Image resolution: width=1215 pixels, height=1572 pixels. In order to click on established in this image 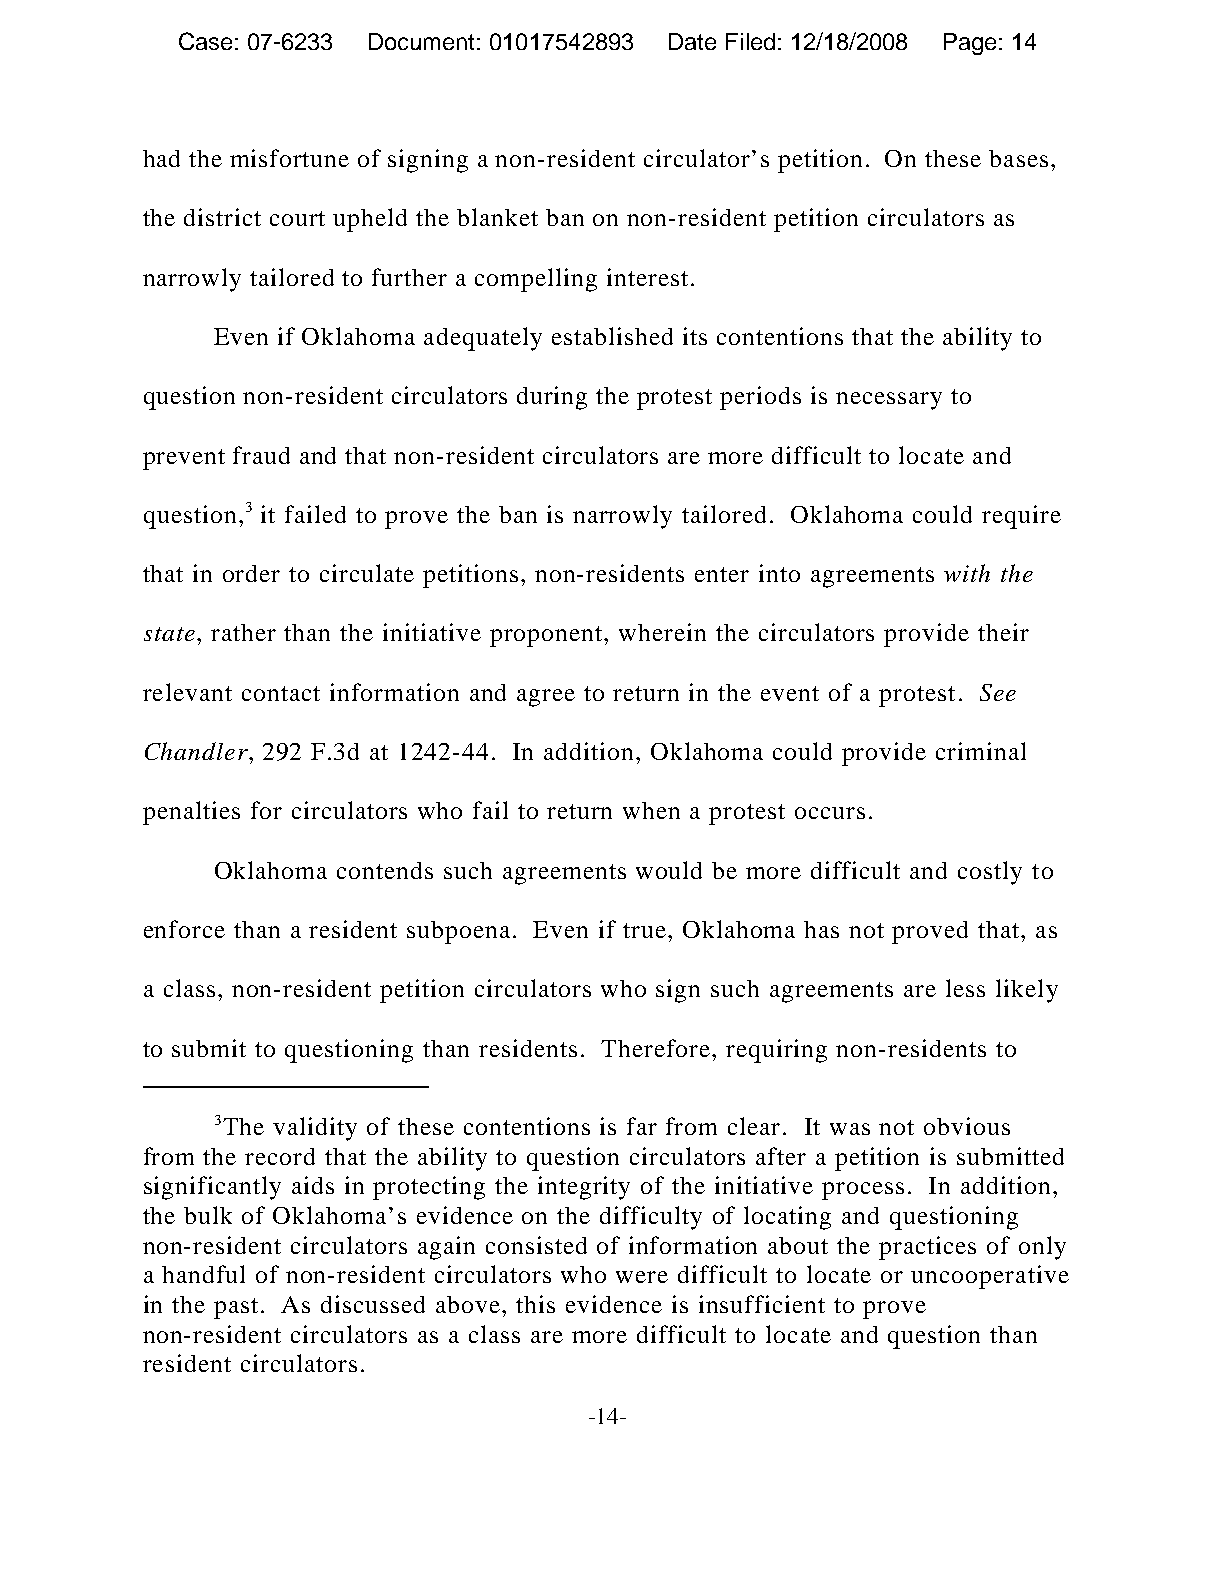, I will do `click(612, 336)`.
